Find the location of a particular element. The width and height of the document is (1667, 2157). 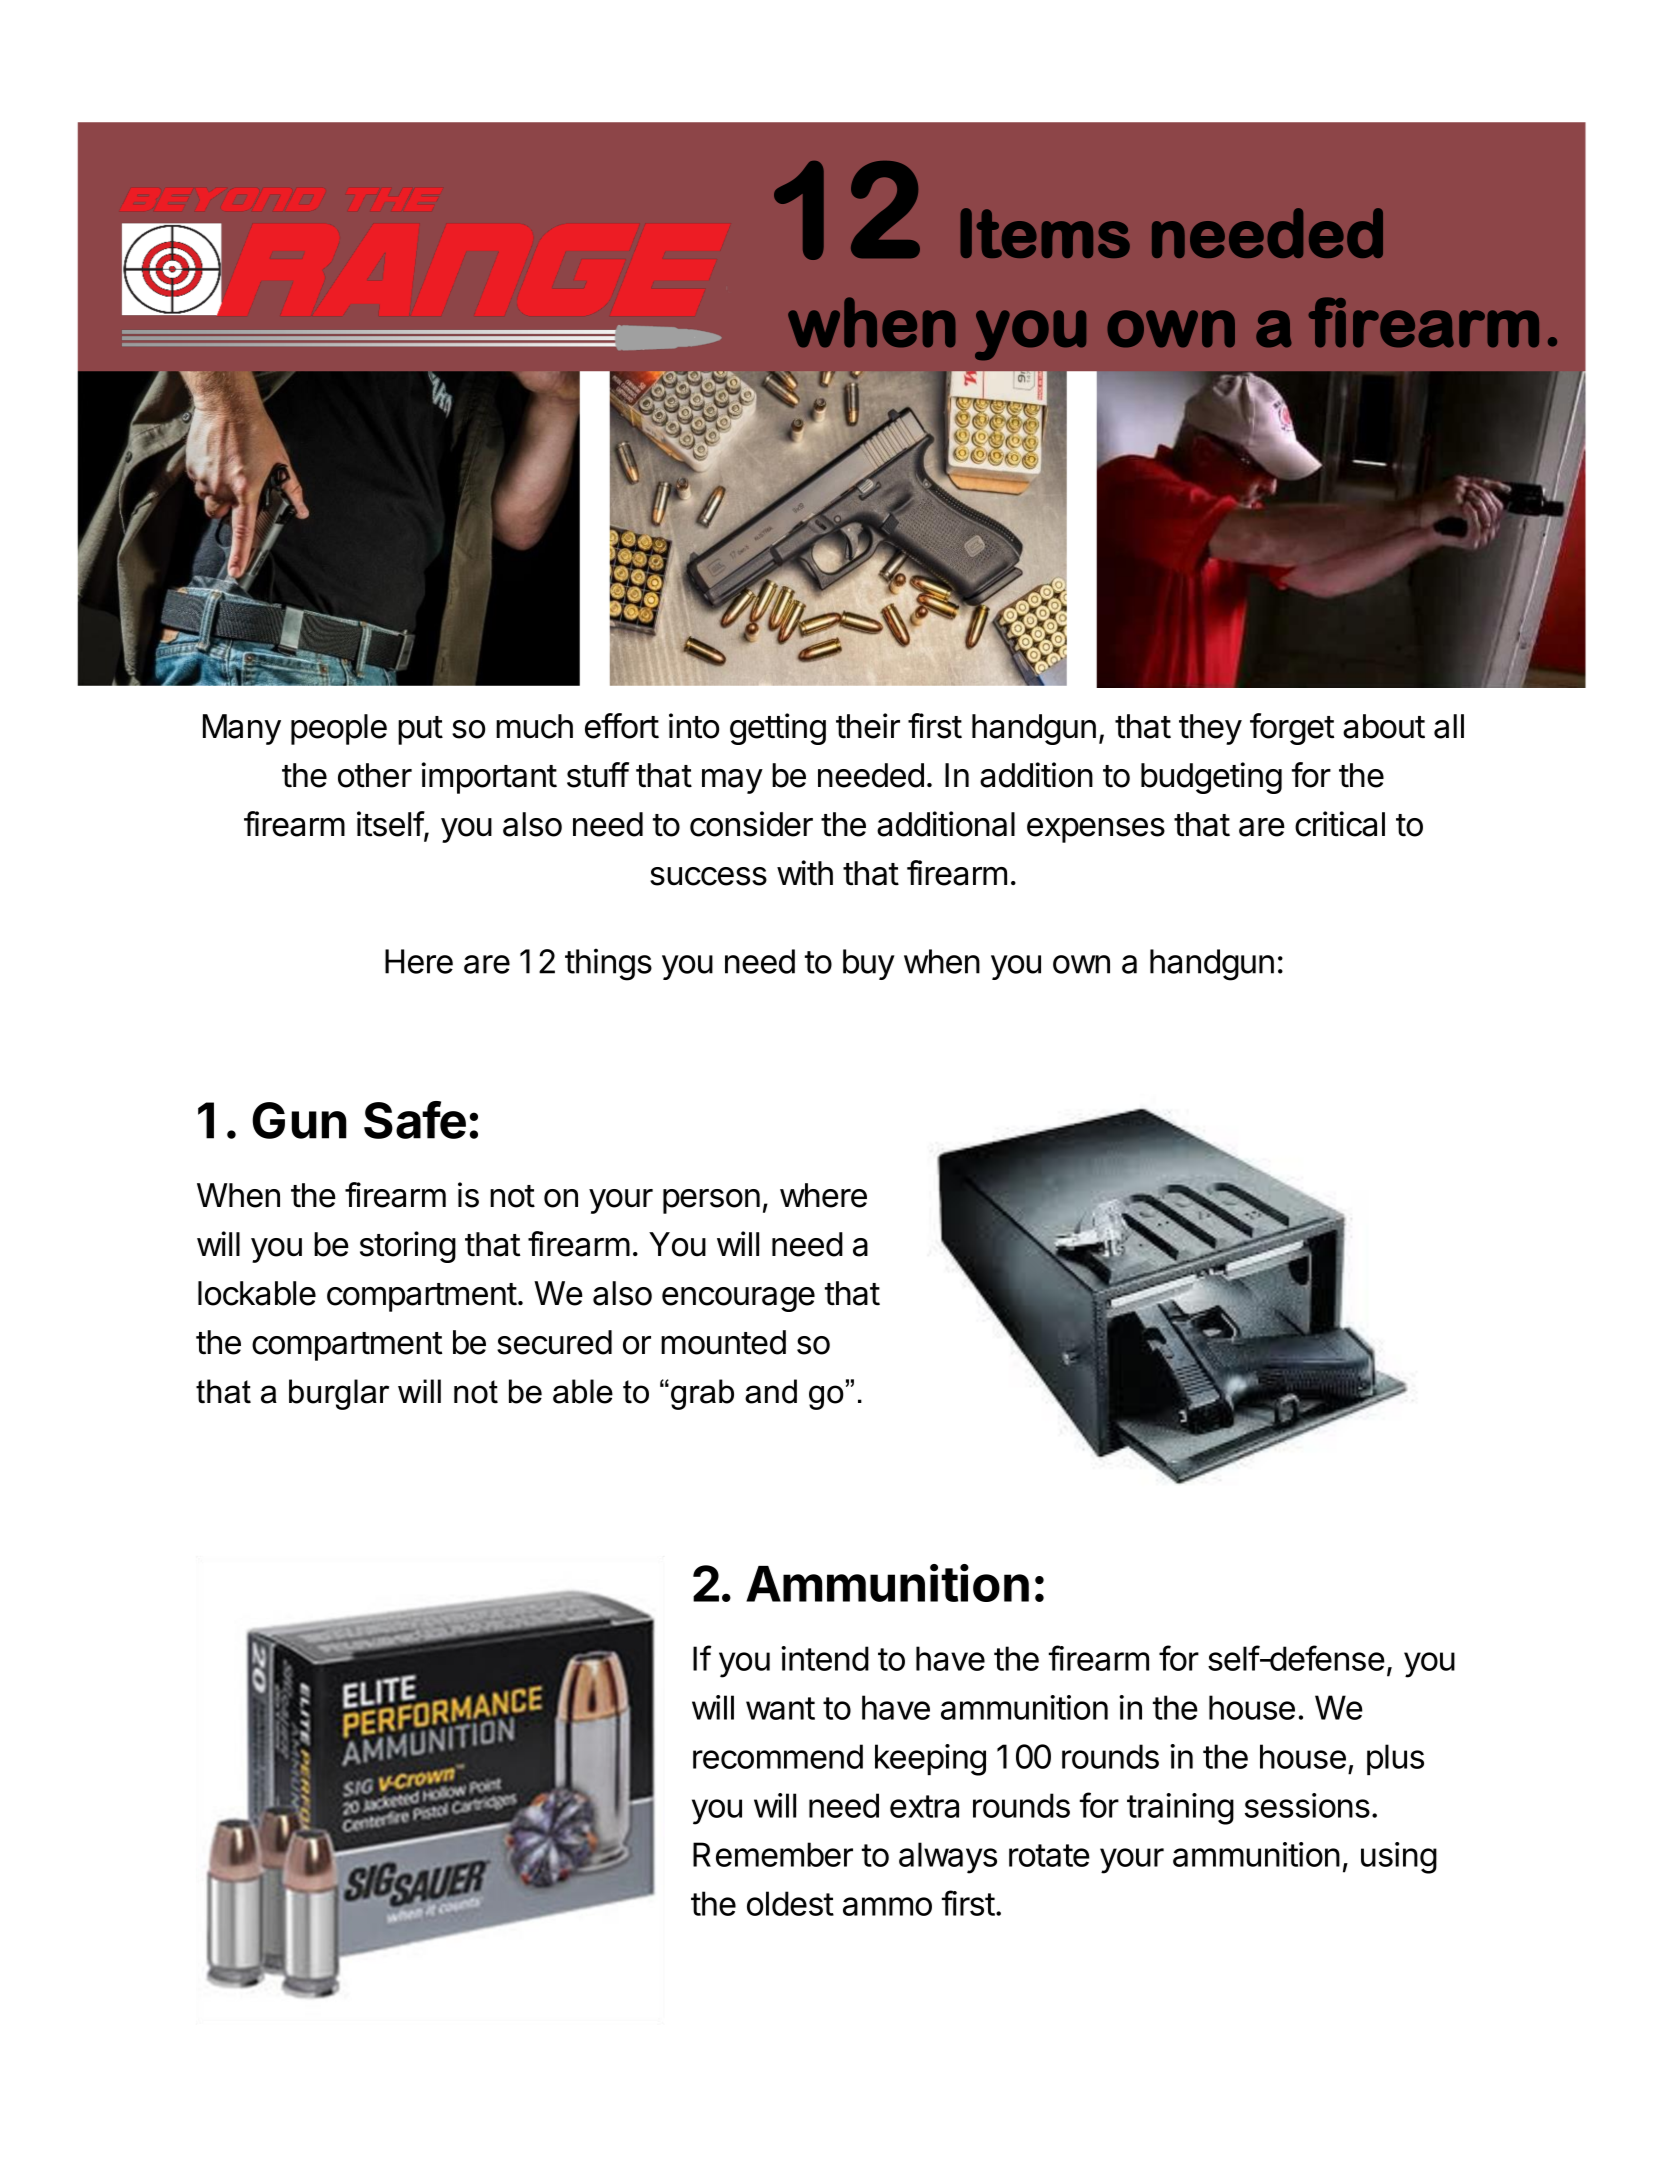

Remember is located at coordinates (773, 1854).
